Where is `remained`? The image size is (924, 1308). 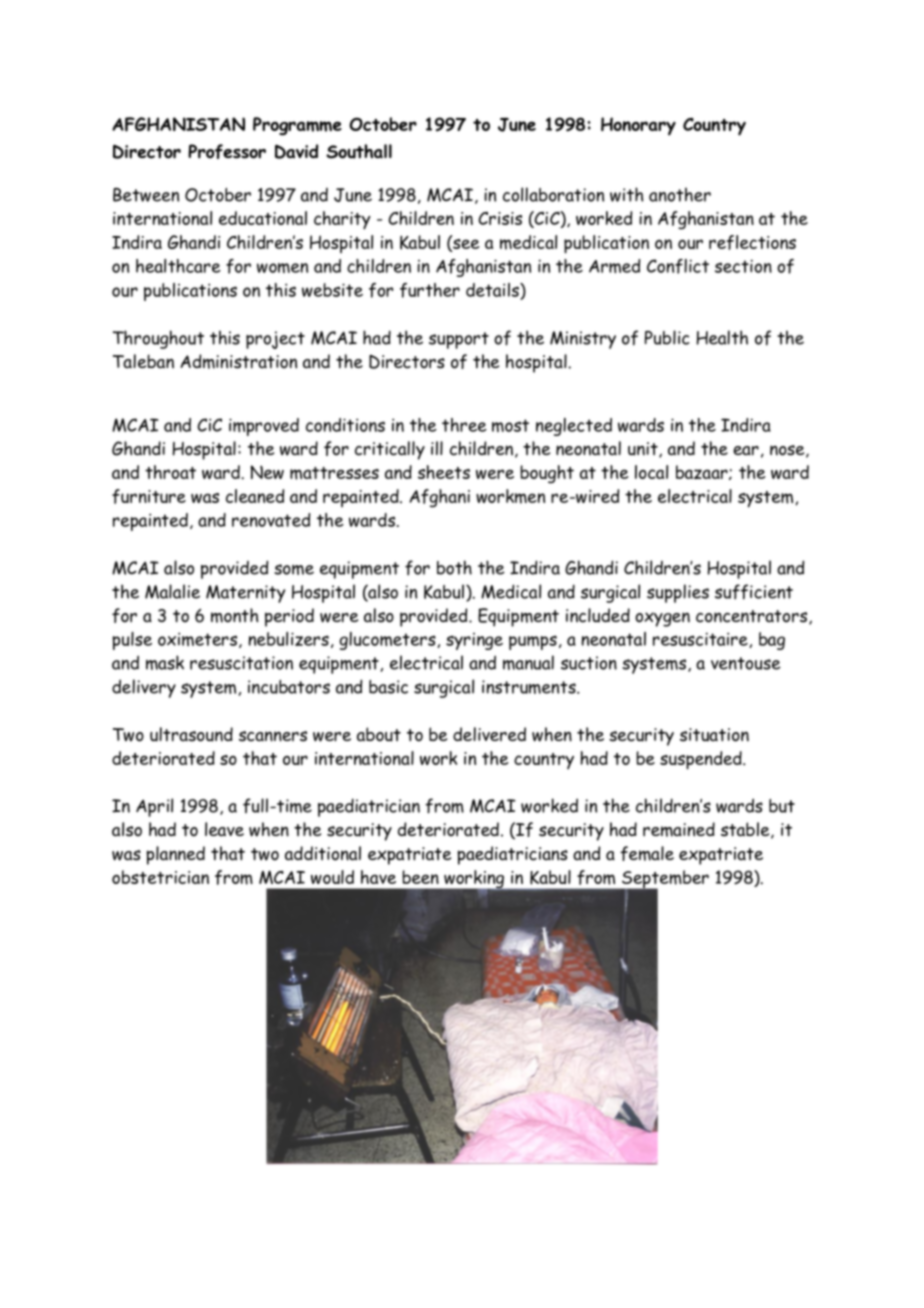
remained is located at coordinates (679, 829).
